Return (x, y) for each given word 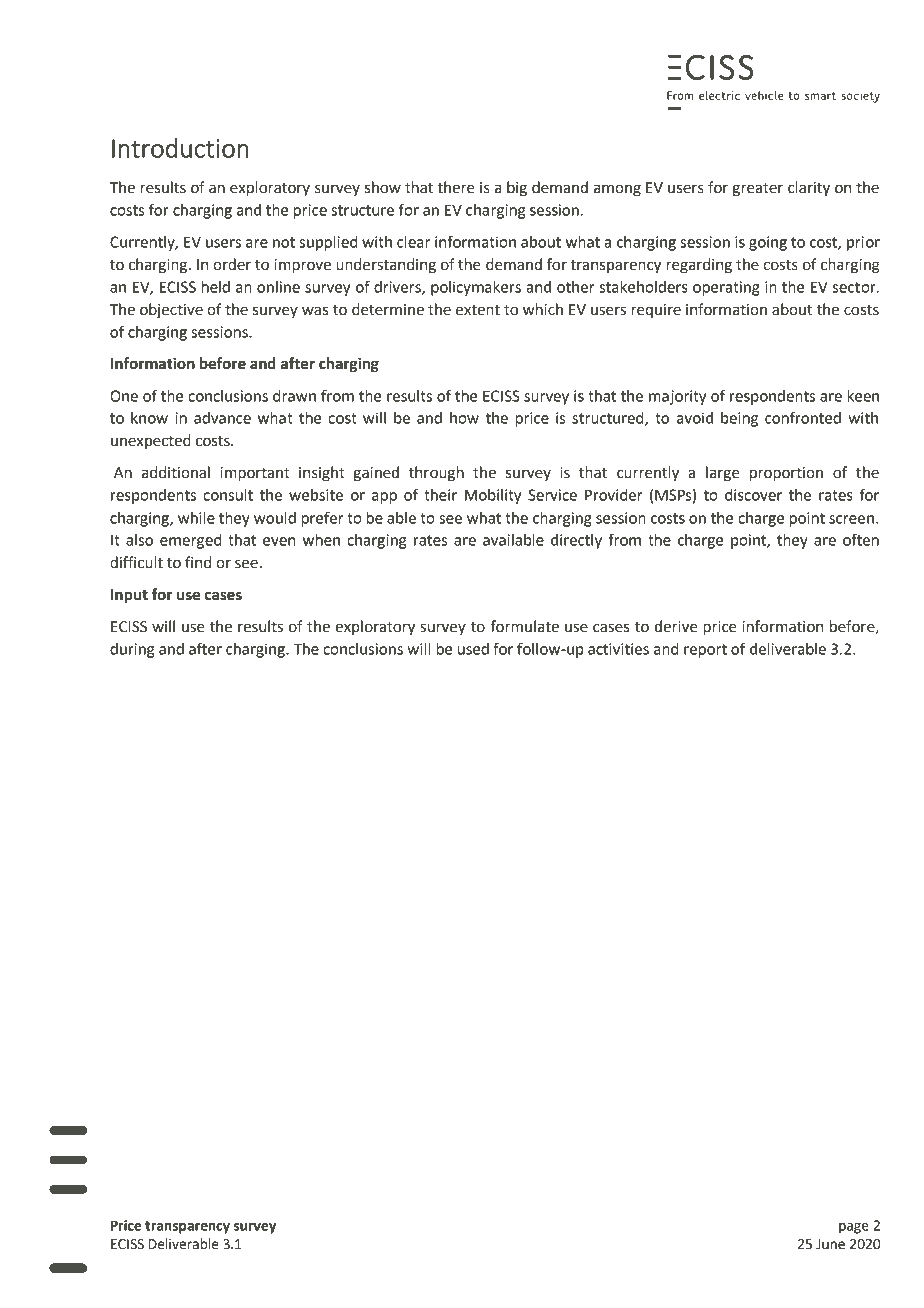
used (473, 649)
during (132, 650)
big (517, 189)
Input (129, 596)
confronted (803, 417)
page (854, 1228)
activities (618, 649)
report (705, 651)
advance (222, 418)
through (436, 474)
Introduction (180, 148)
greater (757, 190)
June (830, 1244)
